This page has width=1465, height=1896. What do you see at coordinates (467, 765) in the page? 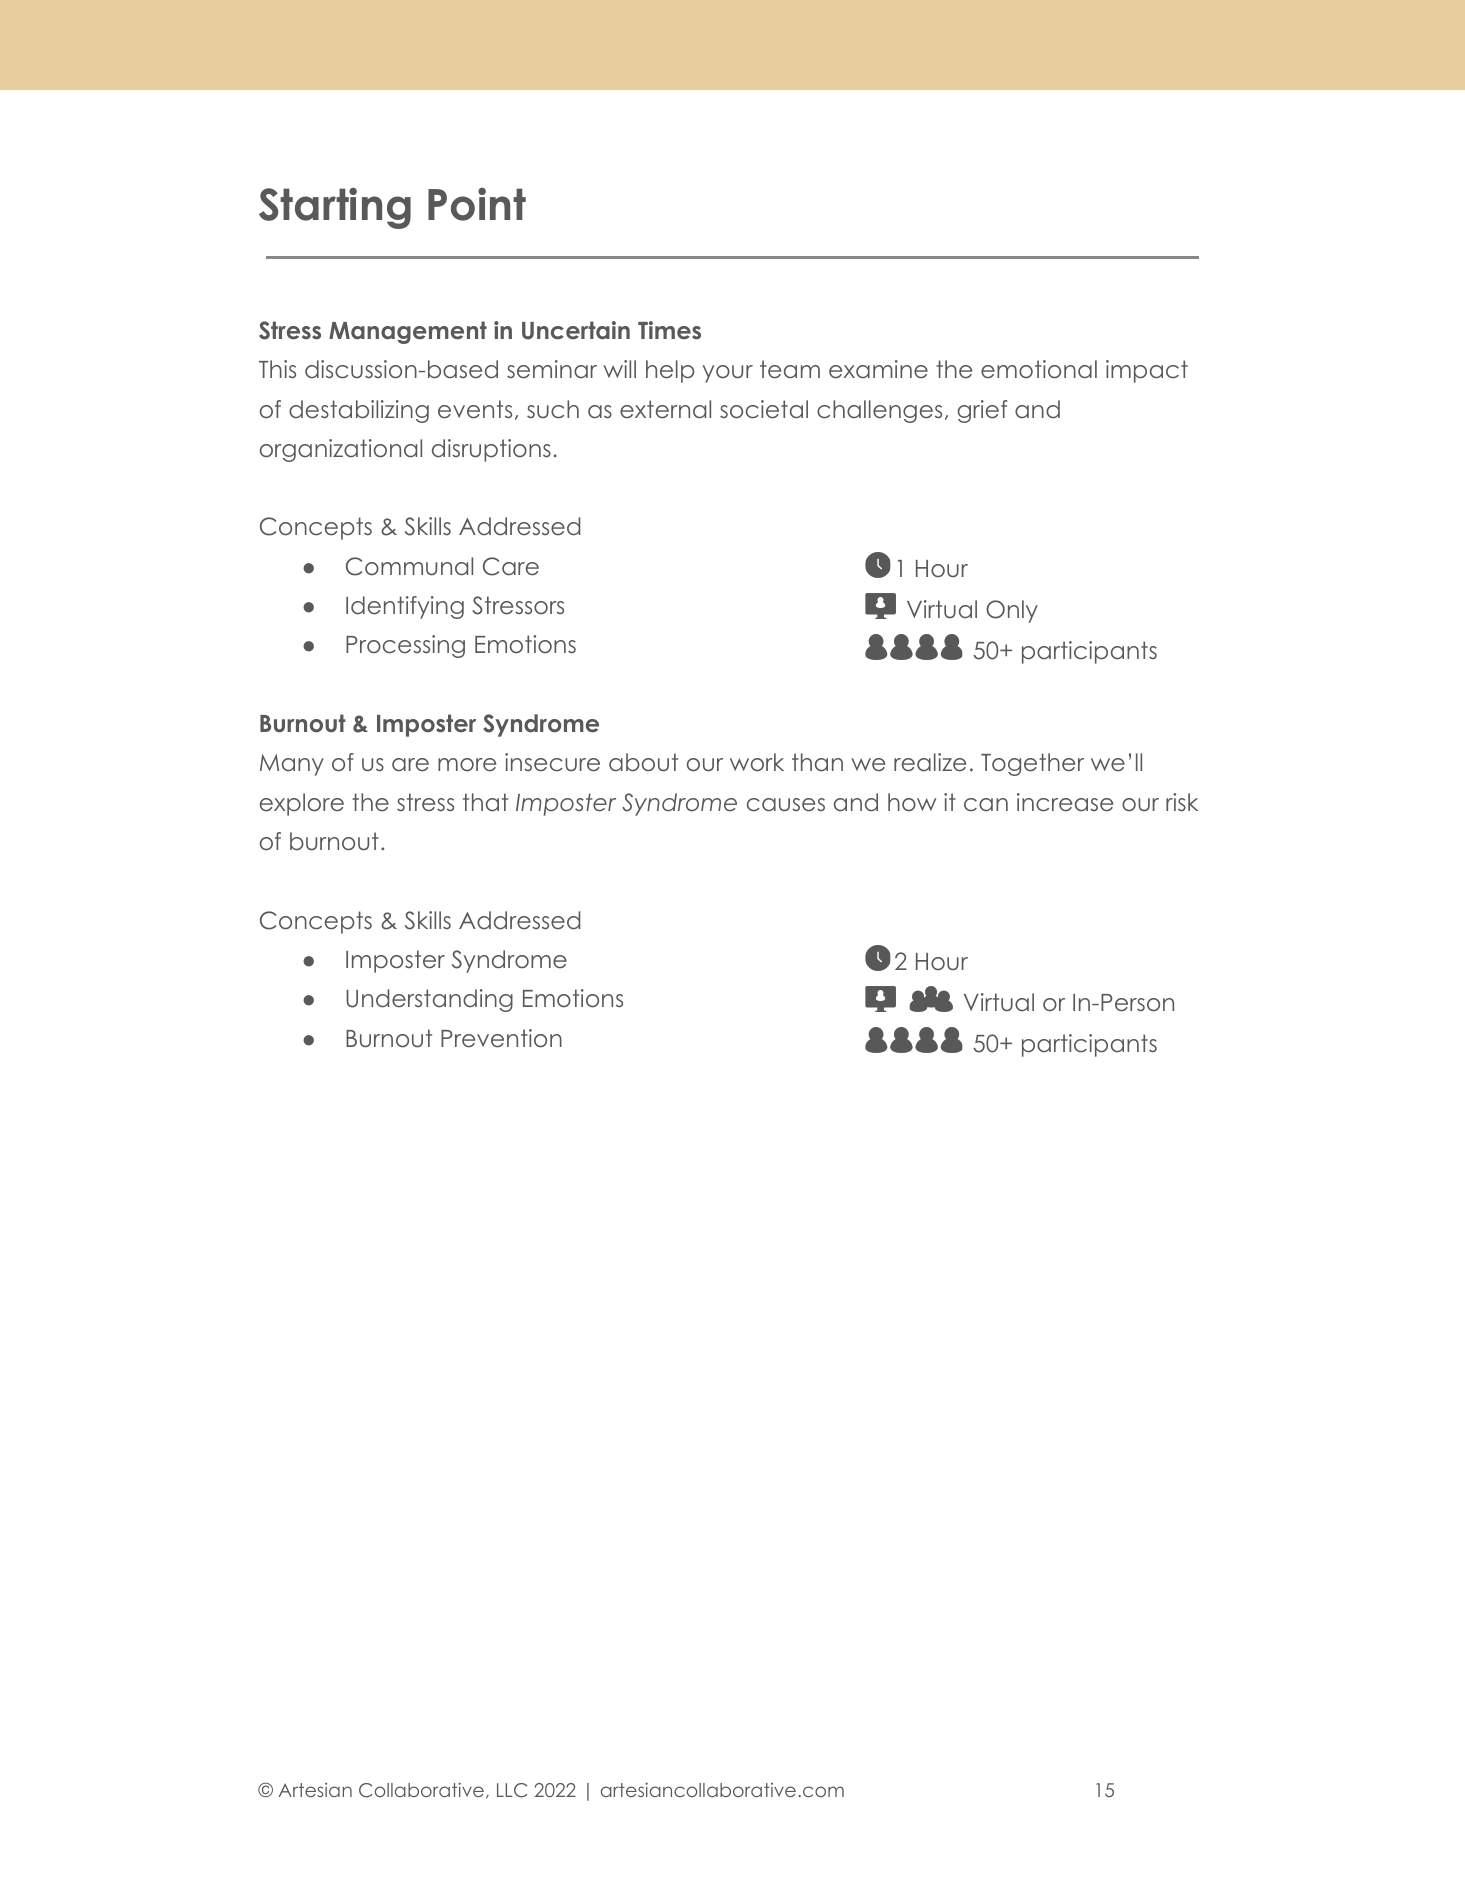
I see `more` at bounding box center [467, 765].
